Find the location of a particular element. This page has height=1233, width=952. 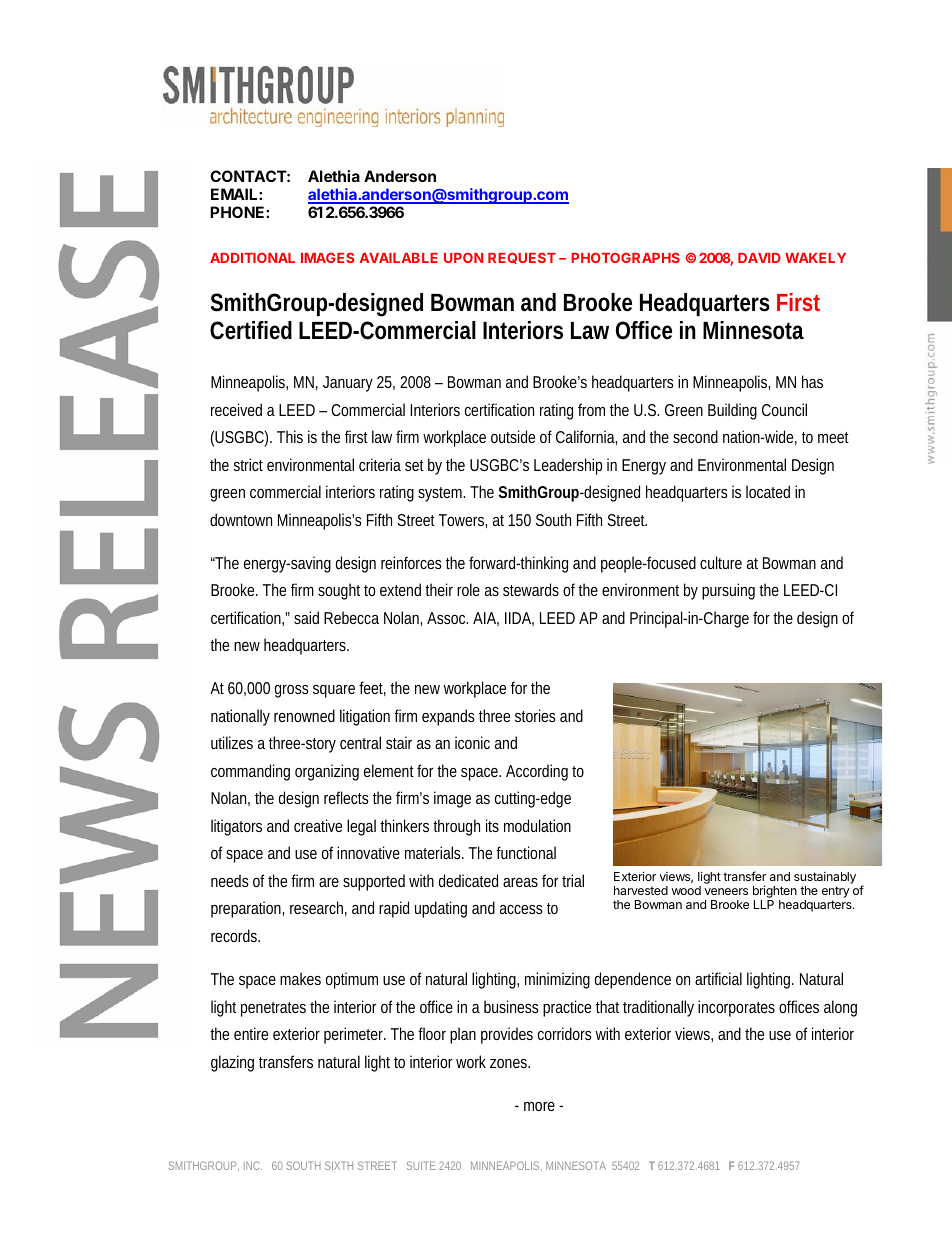

According is located at coordinates (537, 772).
